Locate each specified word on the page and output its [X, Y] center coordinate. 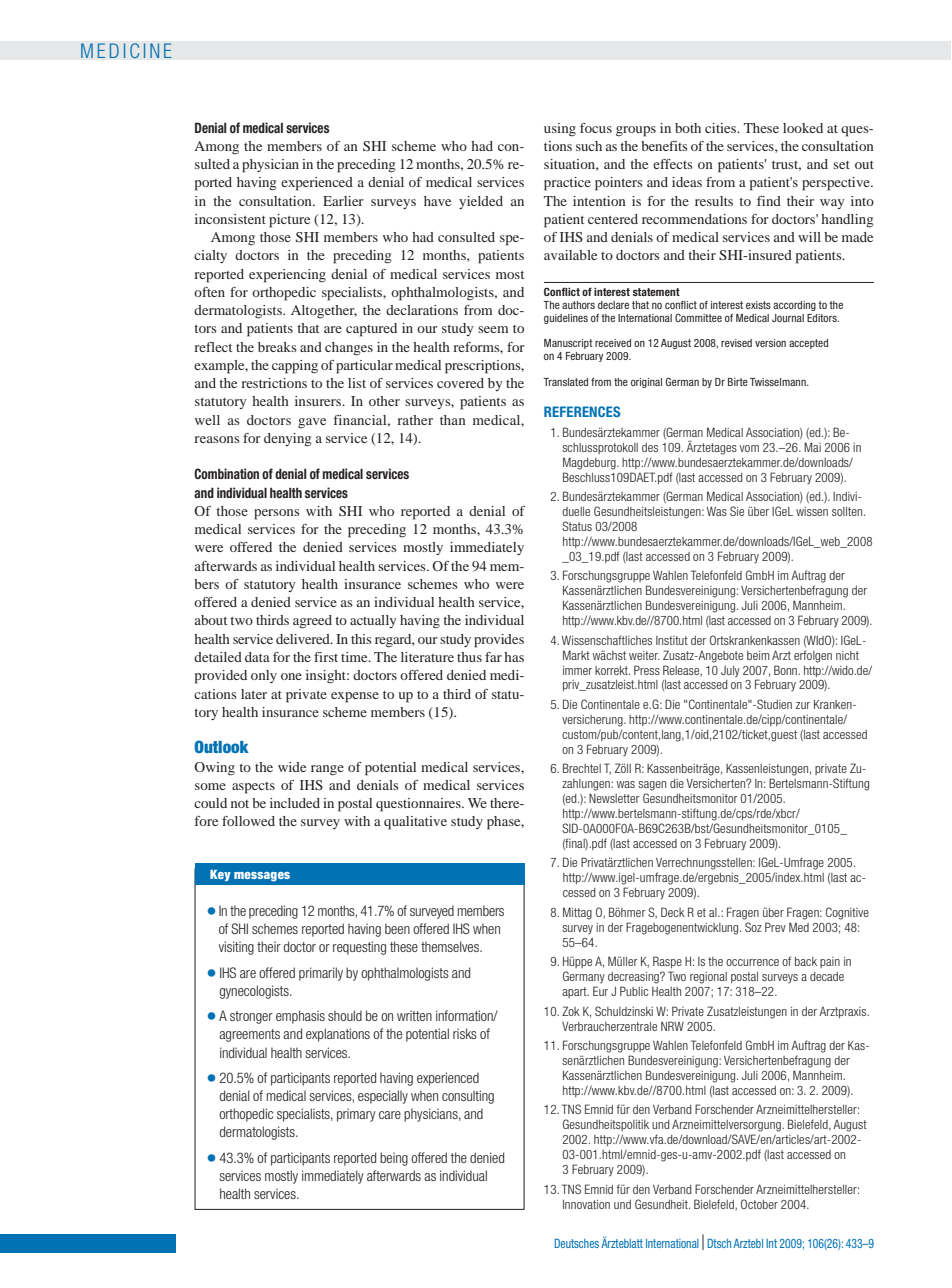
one [291, 676]
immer [577, 670]
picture [289, 221]
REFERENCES [582, 411]
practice [567, 184]
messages [262, 877]
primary [356, 1115]
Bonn [786, 670]
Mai [812, 447]
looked [803, 128]
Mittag [577, 913]
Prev [775, 927]
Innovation [586, 1204]
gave [312, 423]
